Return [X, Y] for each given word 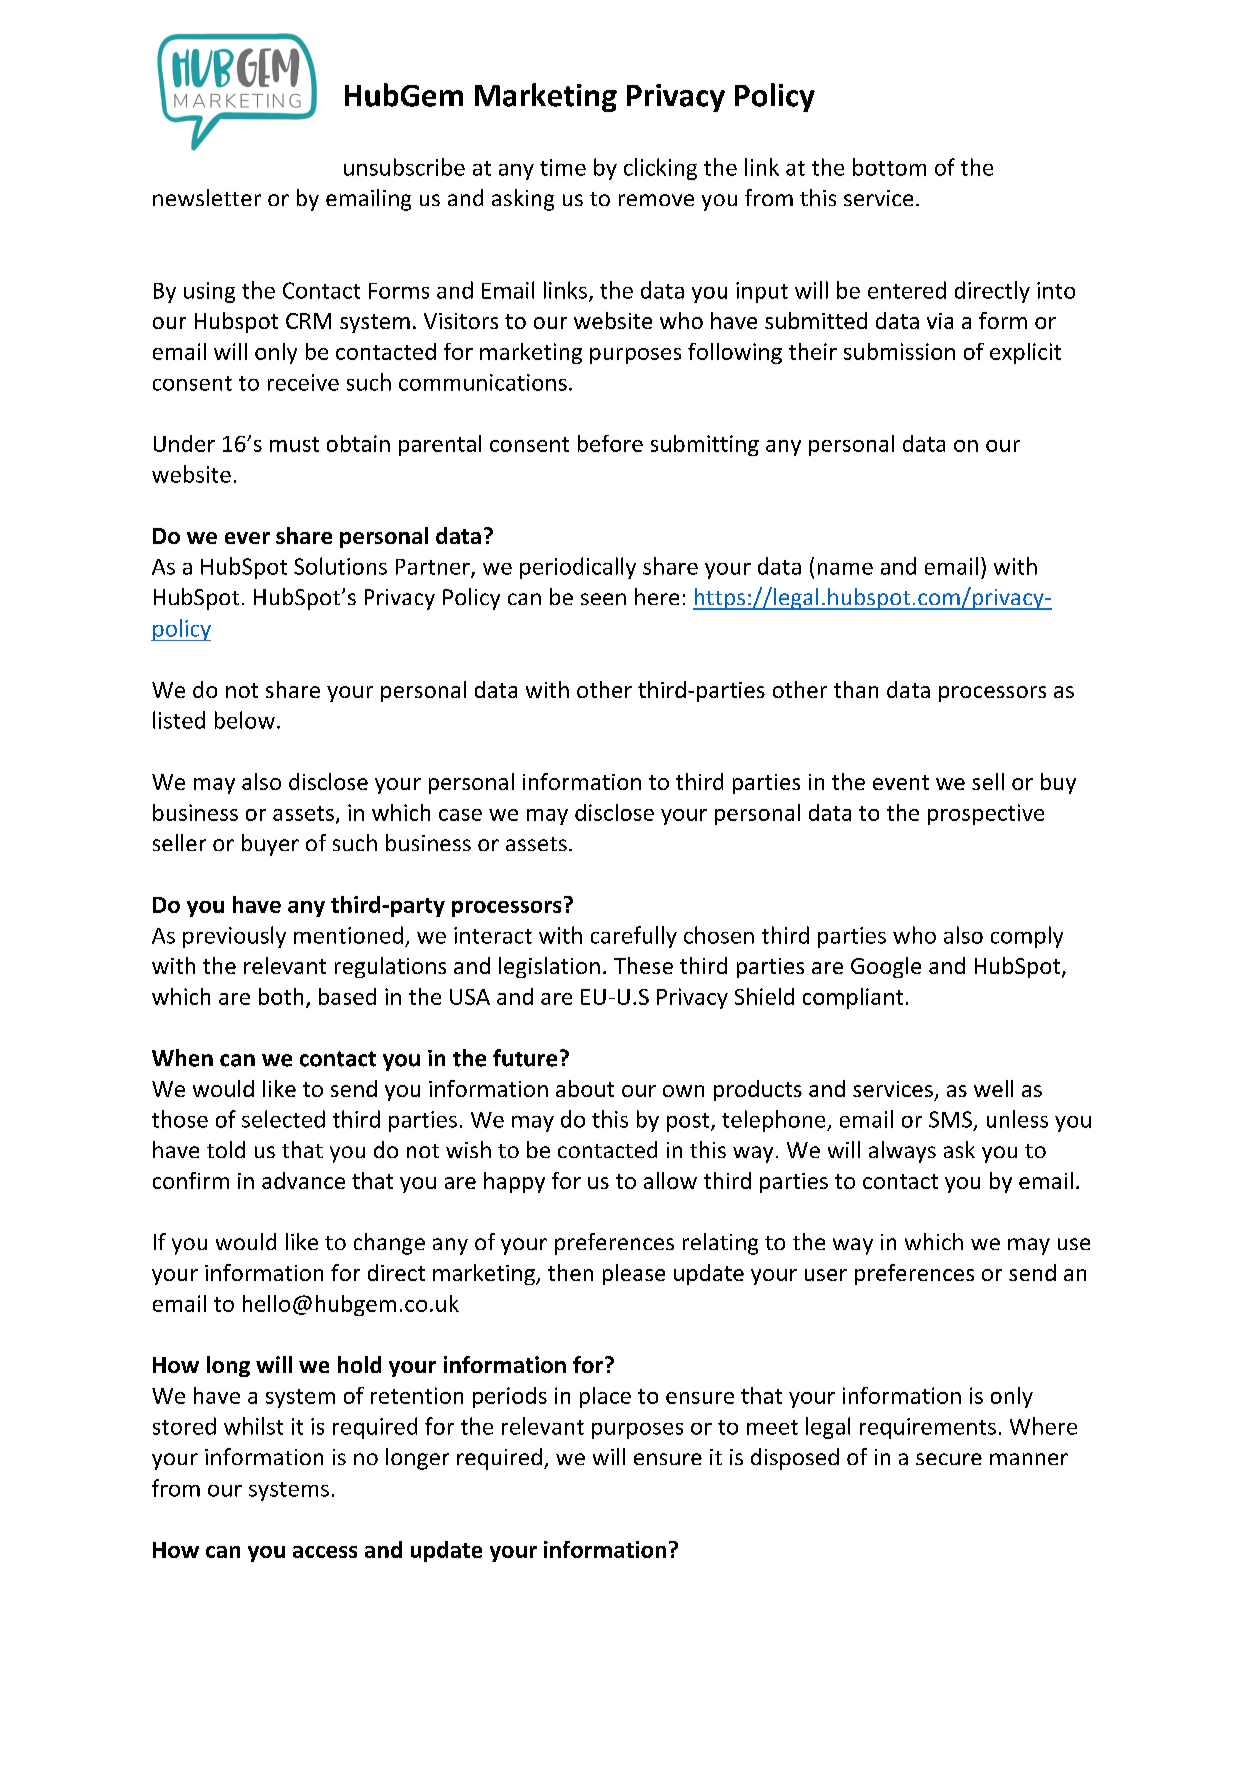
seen [603, 599]
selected [283, 1119]
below [245, 720]
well [993, 1088]
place [605, 1397]
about [585, 1088]
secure [949, 1459]
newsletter [207, 197]
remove [656, 200]
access [325, 1552]
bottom [889, 167]
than [856, 689]
